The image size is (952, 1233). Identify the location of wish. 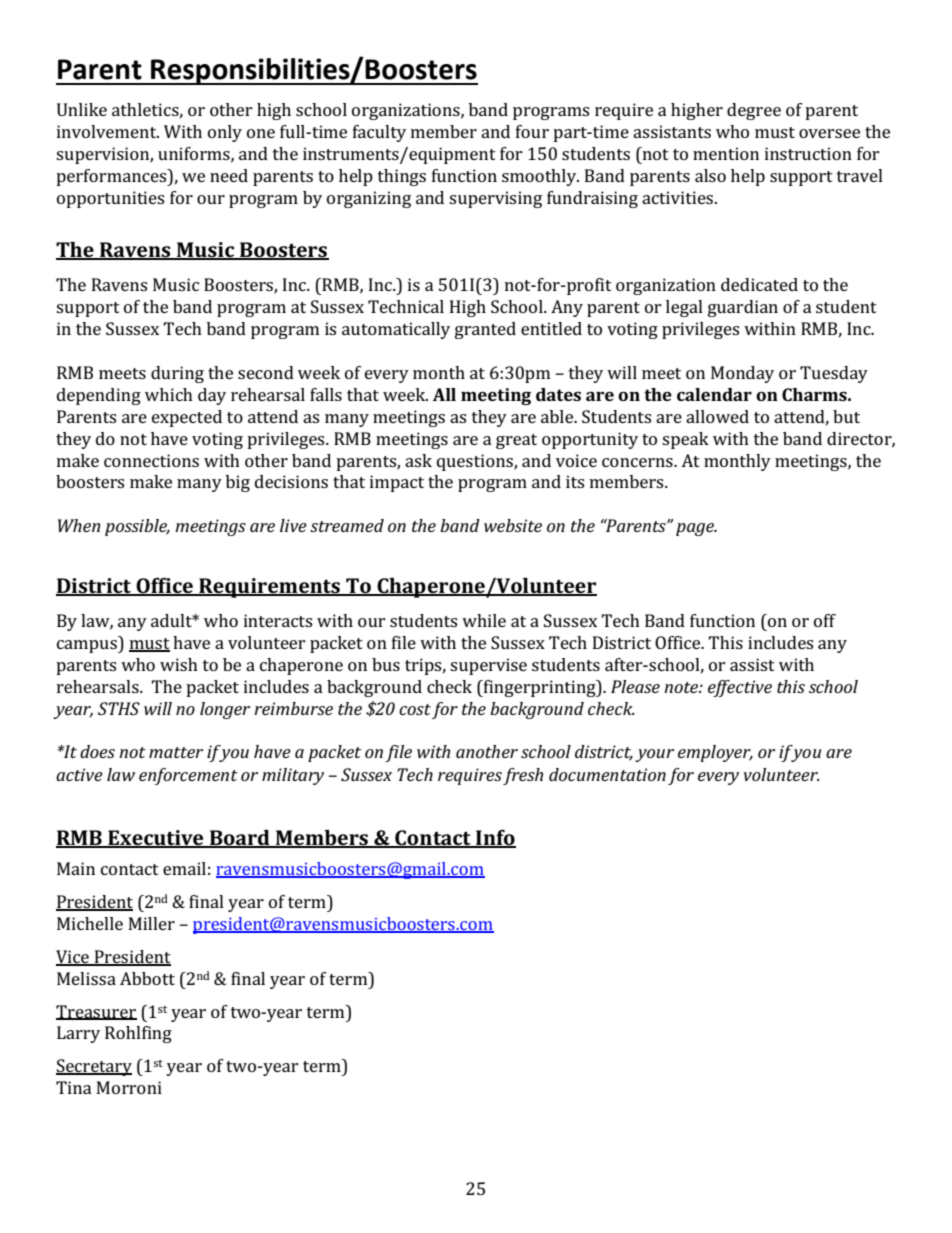
(179, 664).
